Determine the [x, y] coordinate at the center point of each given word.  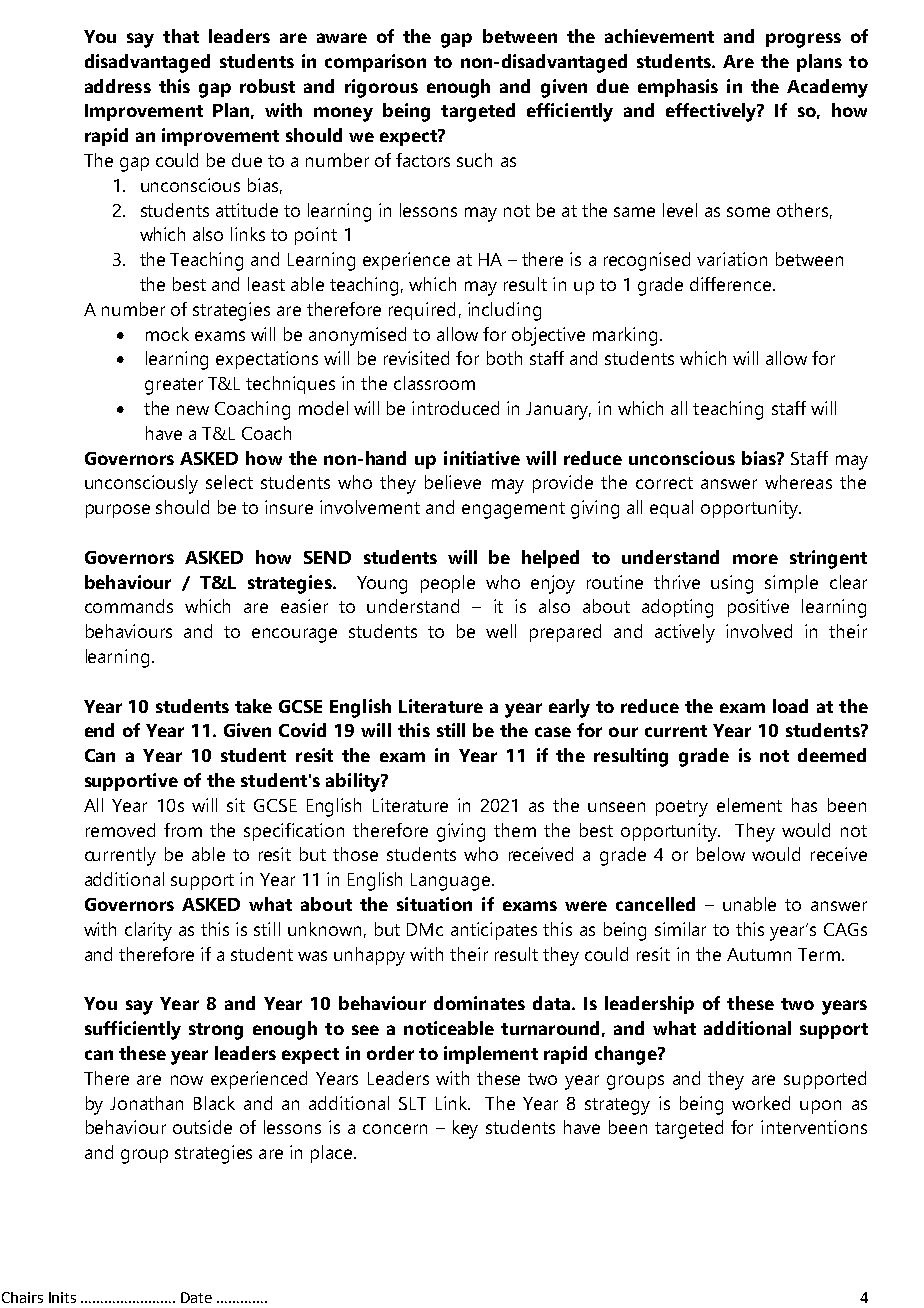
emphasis [678, 88]
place [333, 1154]
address [118, 86]
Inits [62, 1297]
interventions [814, 1127]
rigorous [381, 88]
